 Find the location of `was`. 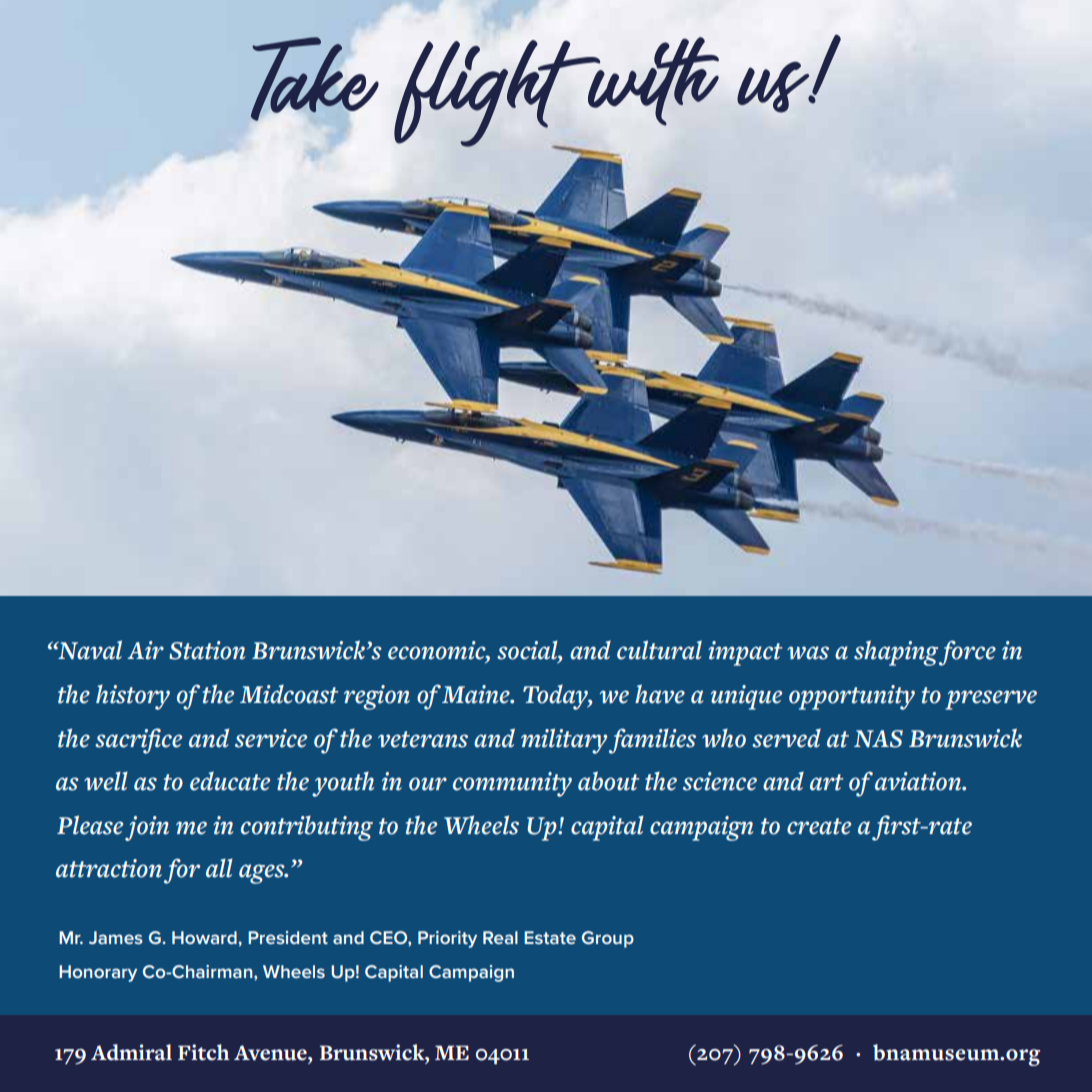

was is located at coordinates (808, 653).
